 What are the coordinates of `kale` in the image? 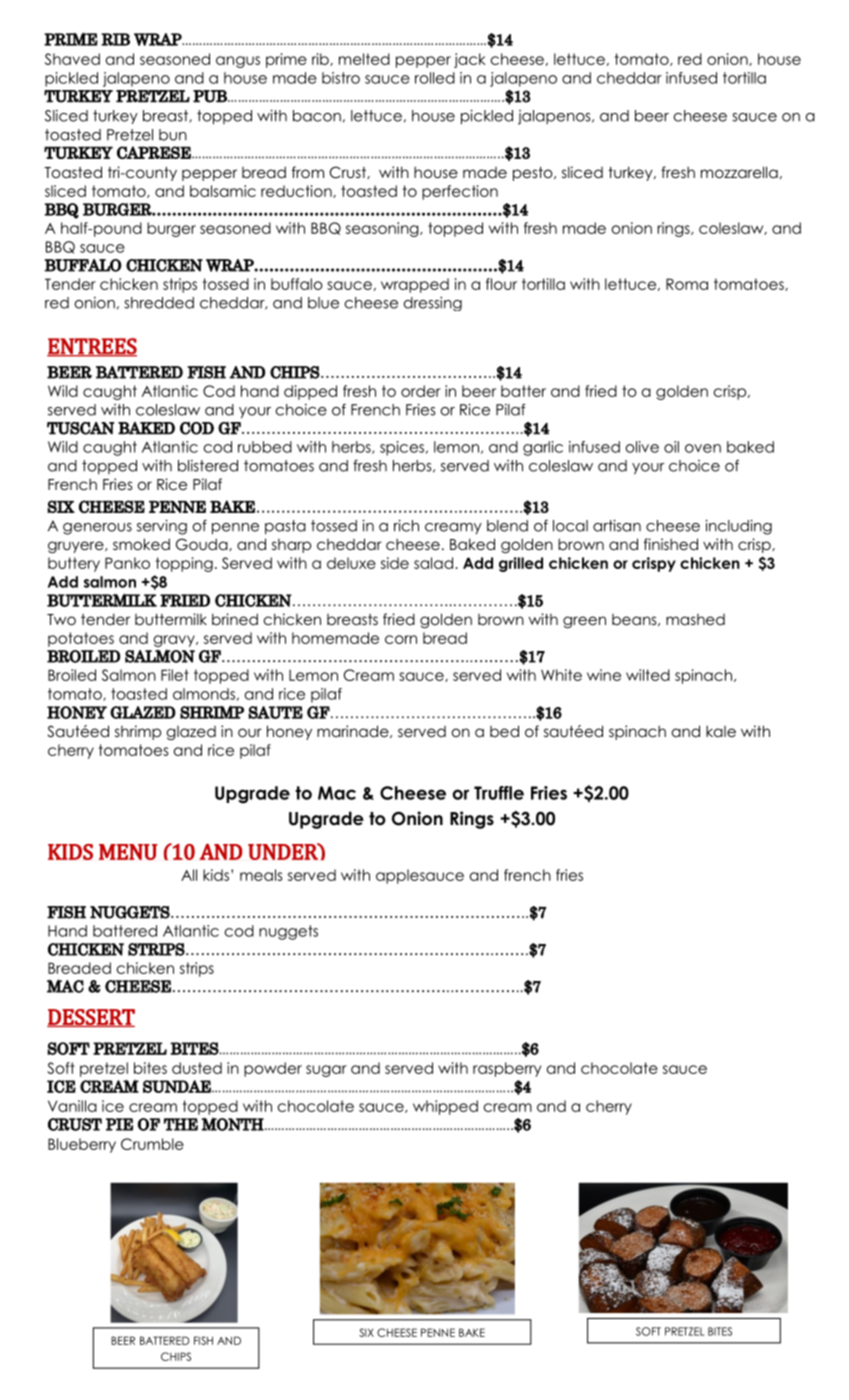 It's located at (721, 731).
